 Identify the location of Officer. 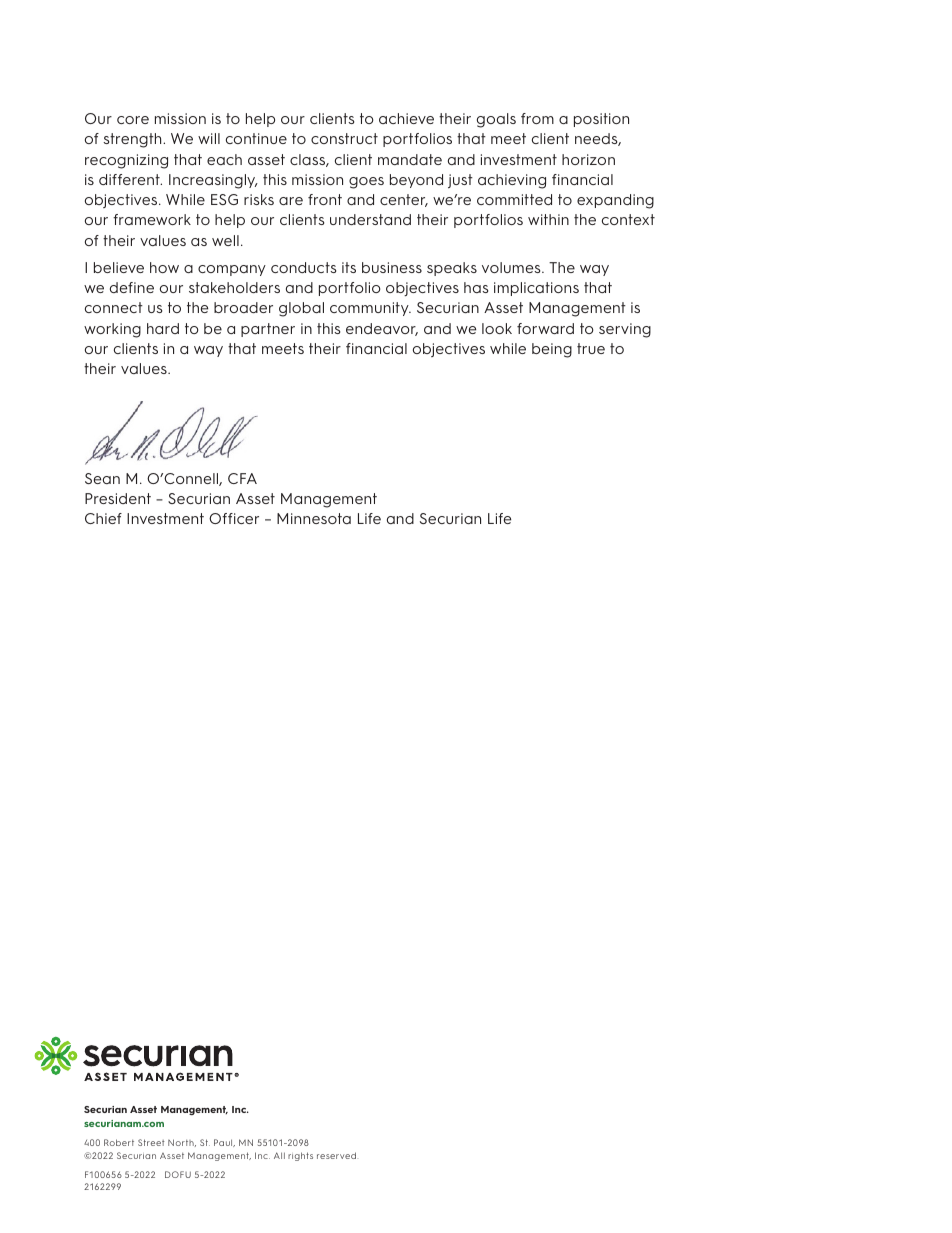
(234, 518).
